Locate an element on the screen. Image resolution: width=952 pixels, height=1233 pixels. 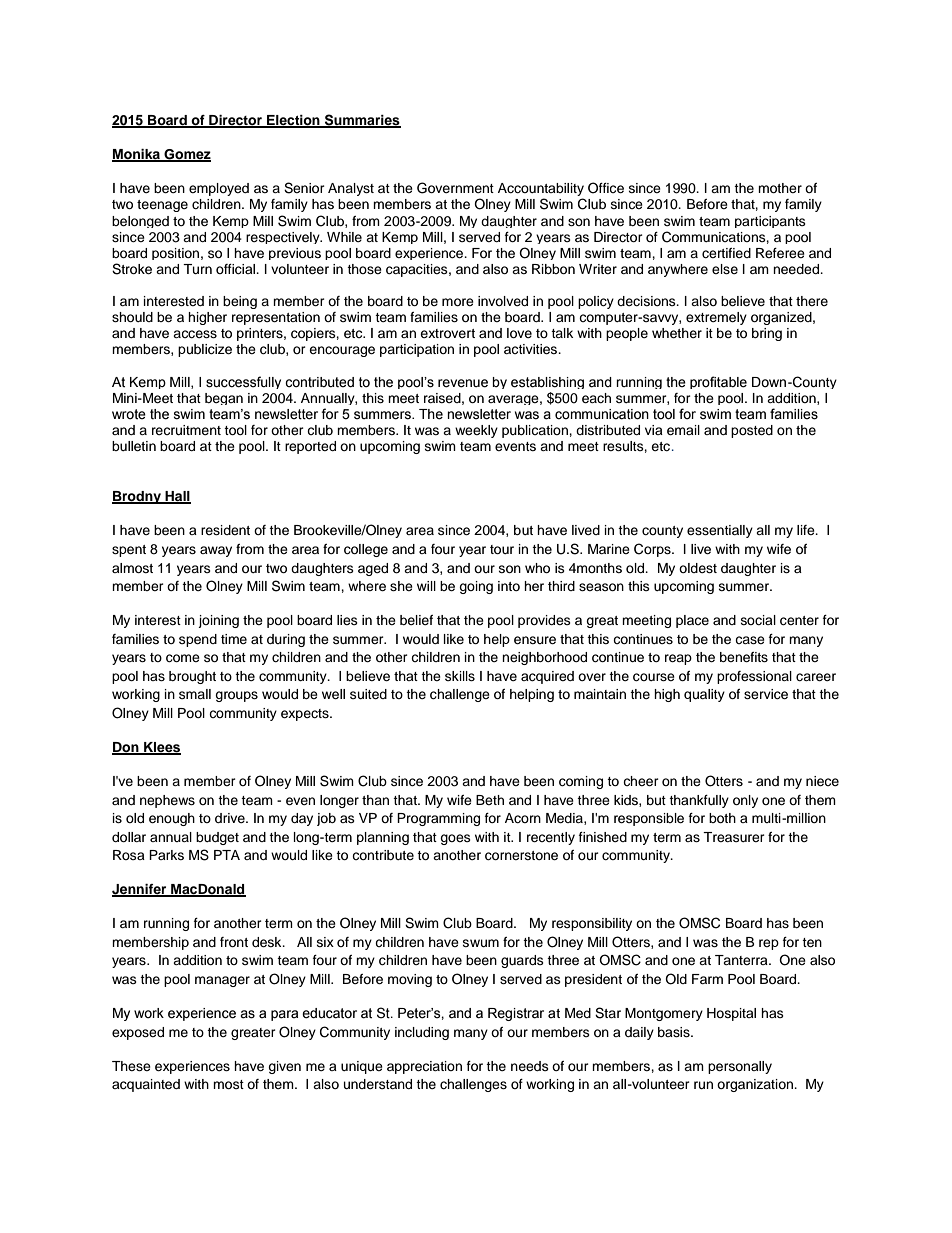
Gomez is located at coordinates (186, 155).
